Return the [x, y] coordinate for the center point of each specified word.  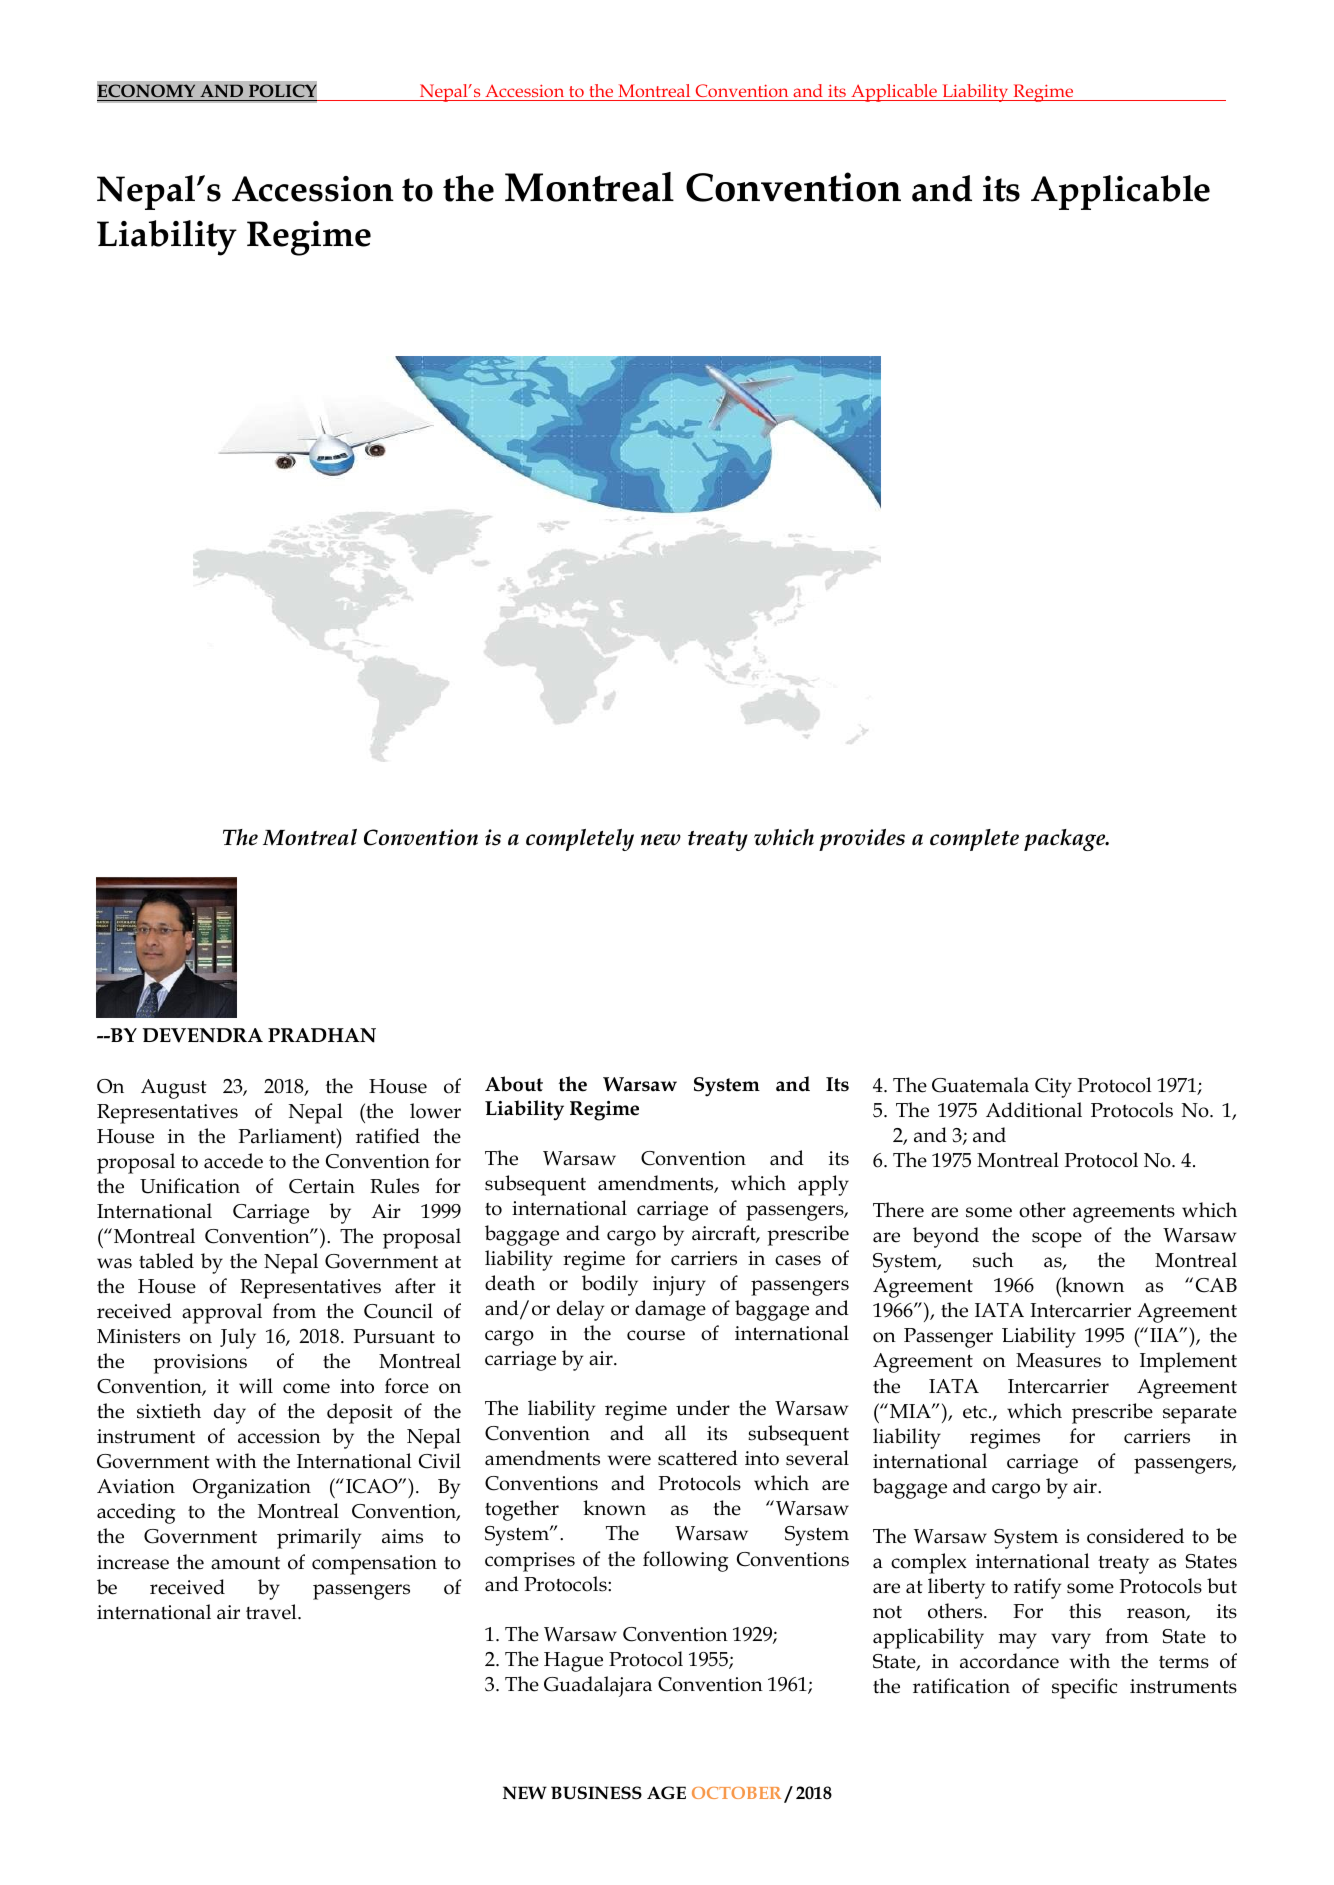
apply [823, 1185]
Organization [252, 1489]
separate [1200, 1414]
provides [862, 840]
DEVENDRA [203, 1035]
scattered [698, 1458]
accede [233, 1161]
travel [272, 1612]
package [1066, 840]
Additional [1034, 1110]
